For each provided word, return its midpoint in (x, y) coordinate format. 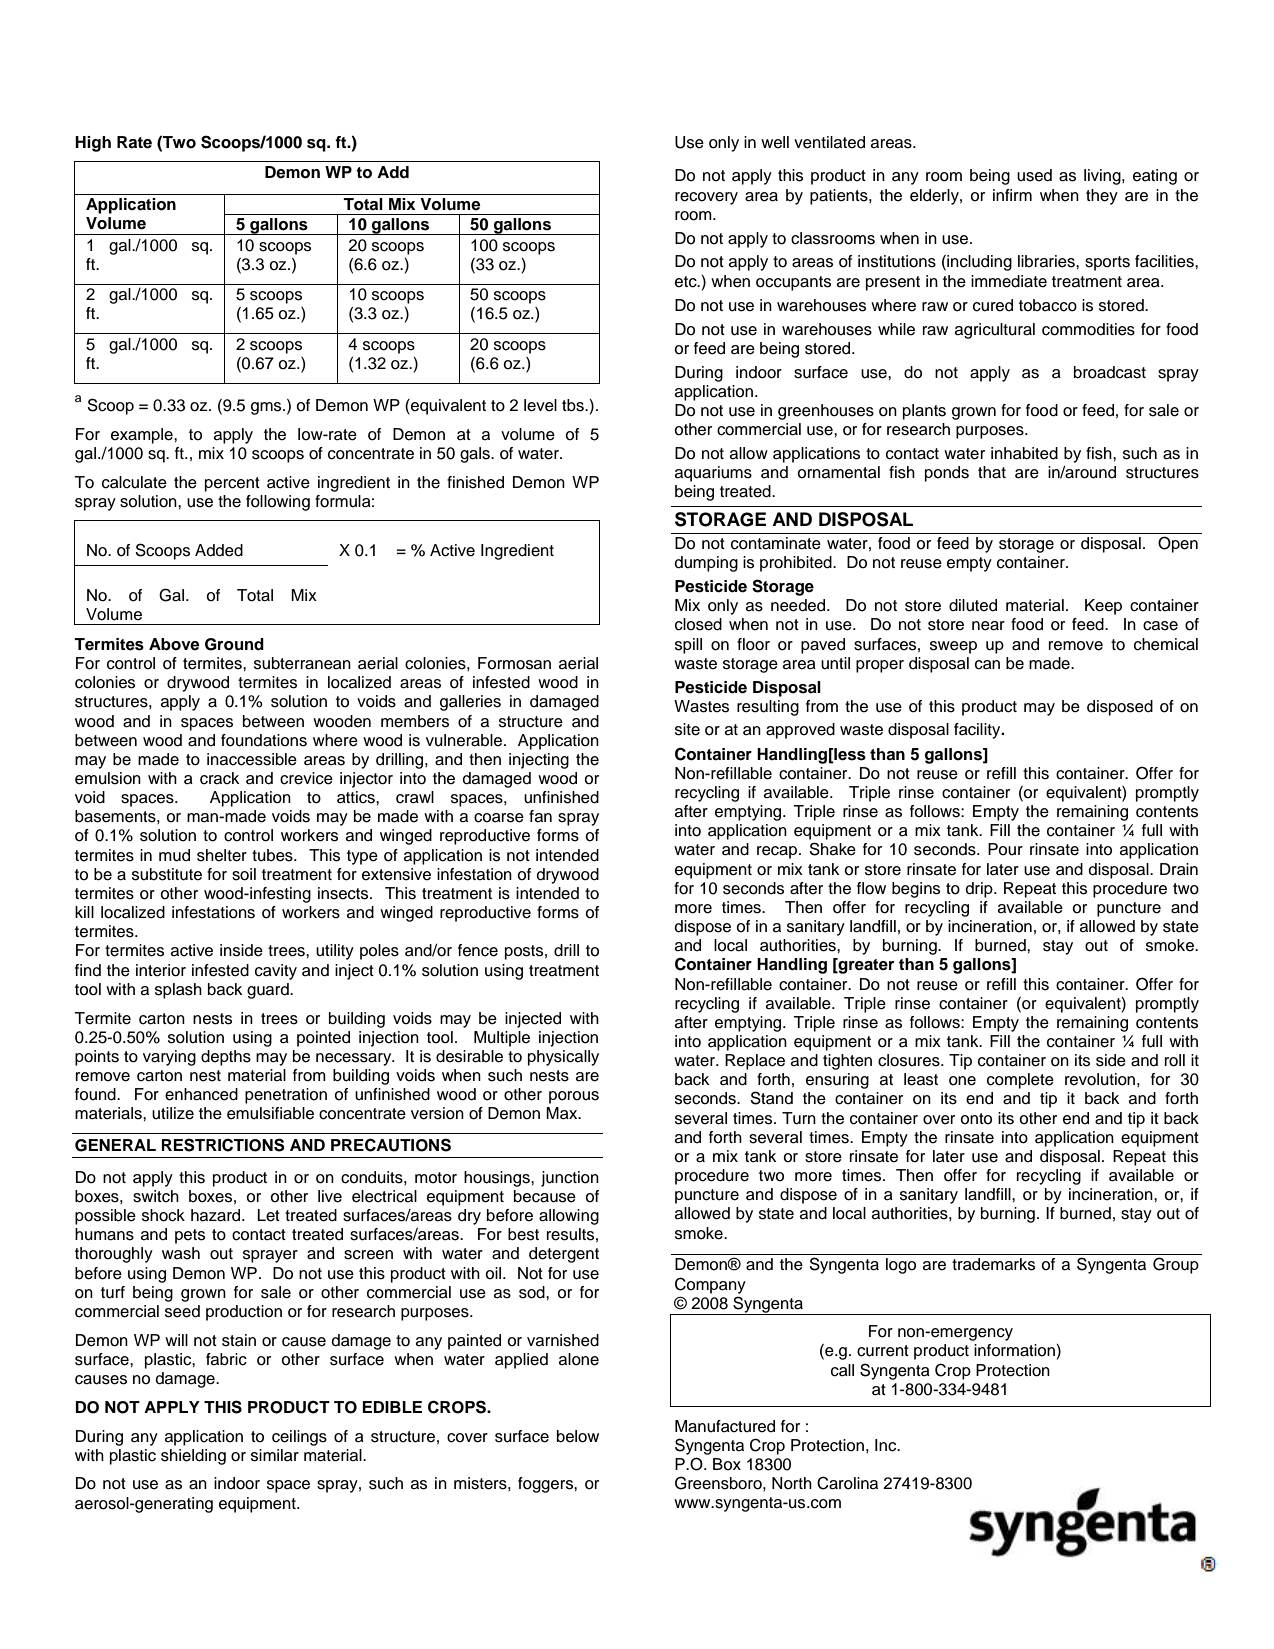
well (775, 142)
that (992, 472)
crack (219, 778)
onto (976, 1119)
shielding (193, 1457)
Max (563, 1113)
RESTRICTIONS (223, 1145)
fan (540, 816)
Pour (1005, 849)
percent (232, 484)
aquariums (713, 474)
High (93, 144)
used (1034, 175)
